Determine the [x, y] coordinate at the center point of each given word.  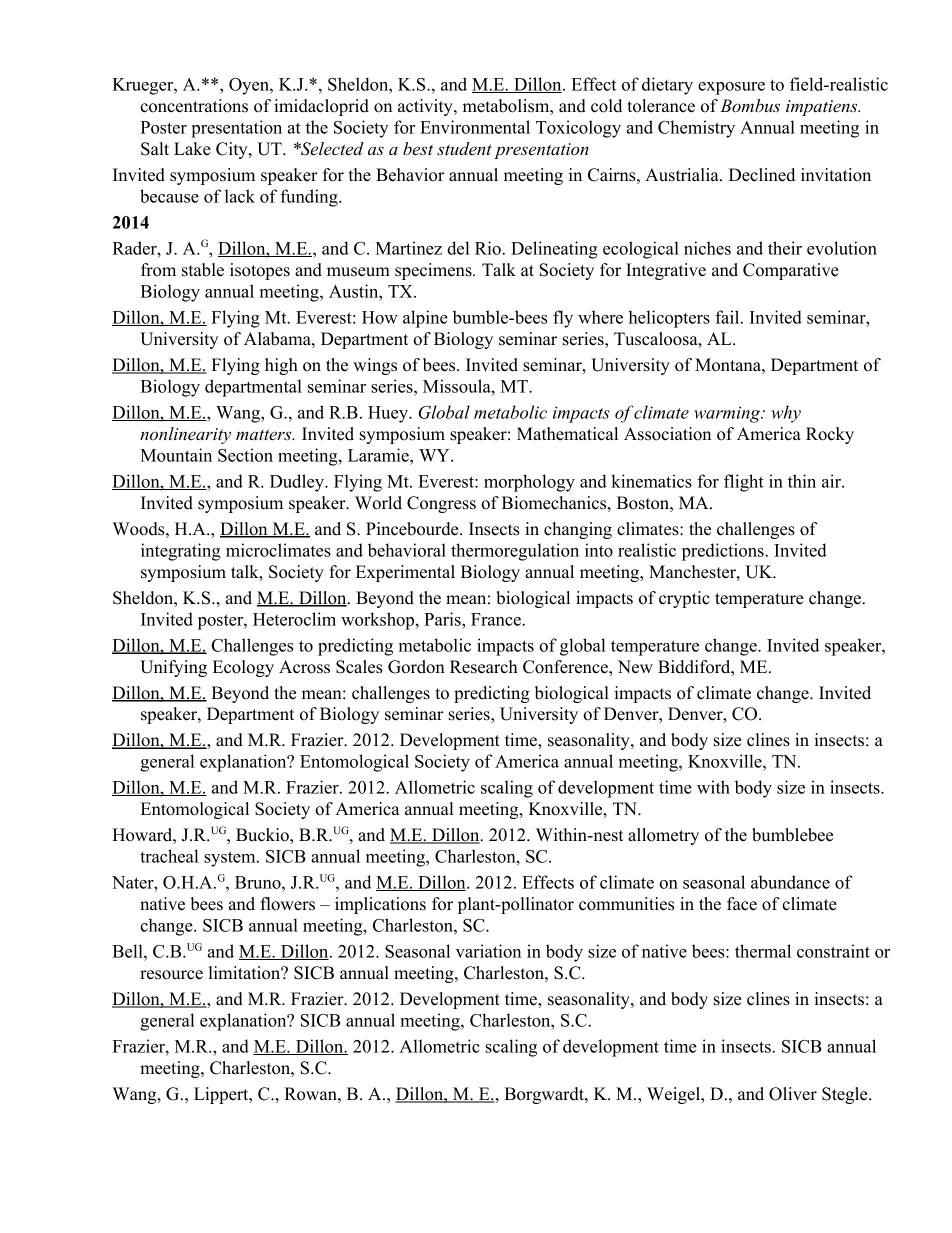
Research [484, 667]
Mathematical [567, 434]
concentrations [194, 106]
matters [265, 435]
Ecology [243, 668]
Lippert [222, 1095]
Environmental [475, 127]
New [635, 667]
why [786, 414]
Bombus [750, 106]
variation [488, 951]
